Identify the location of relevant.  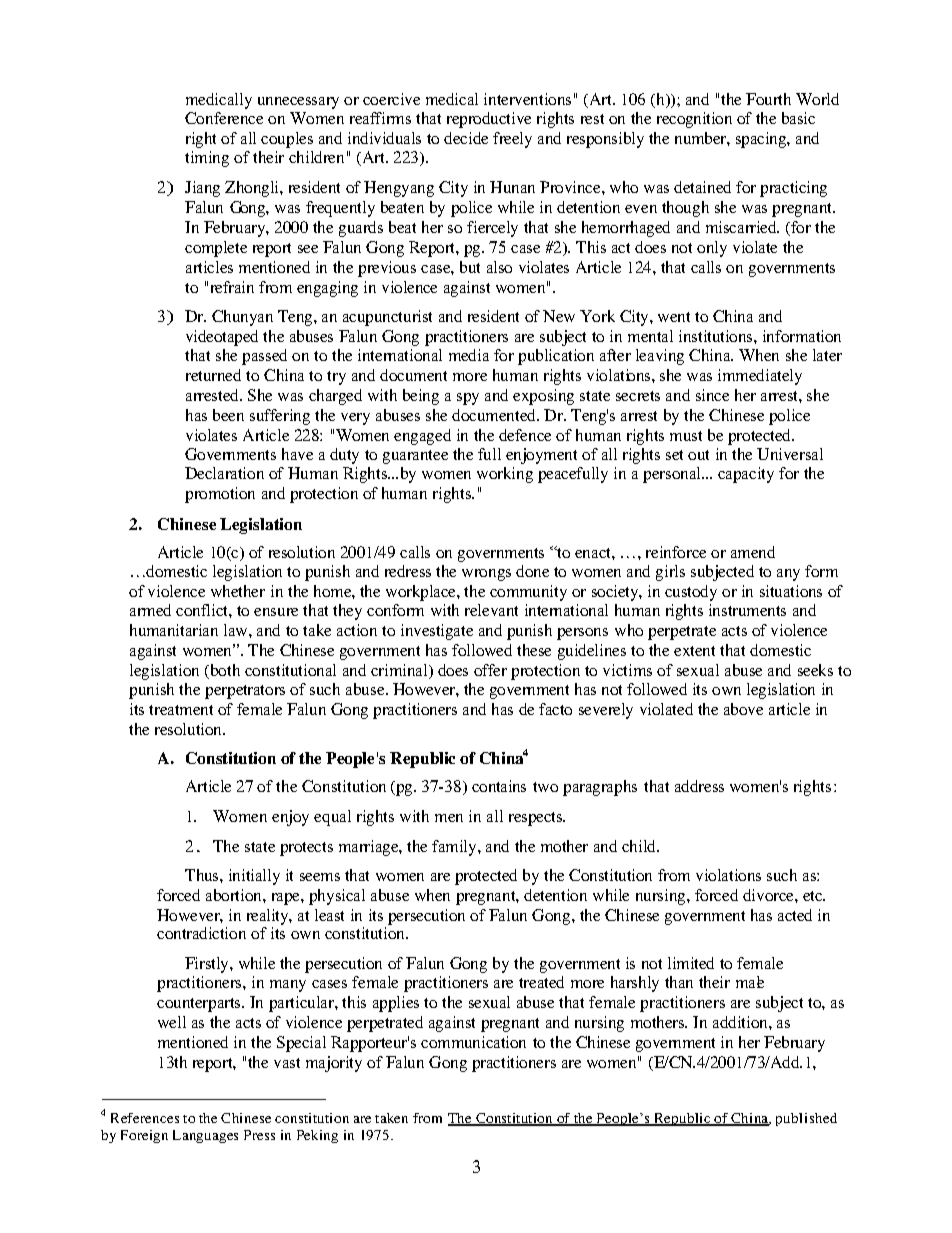
(491, 610).
